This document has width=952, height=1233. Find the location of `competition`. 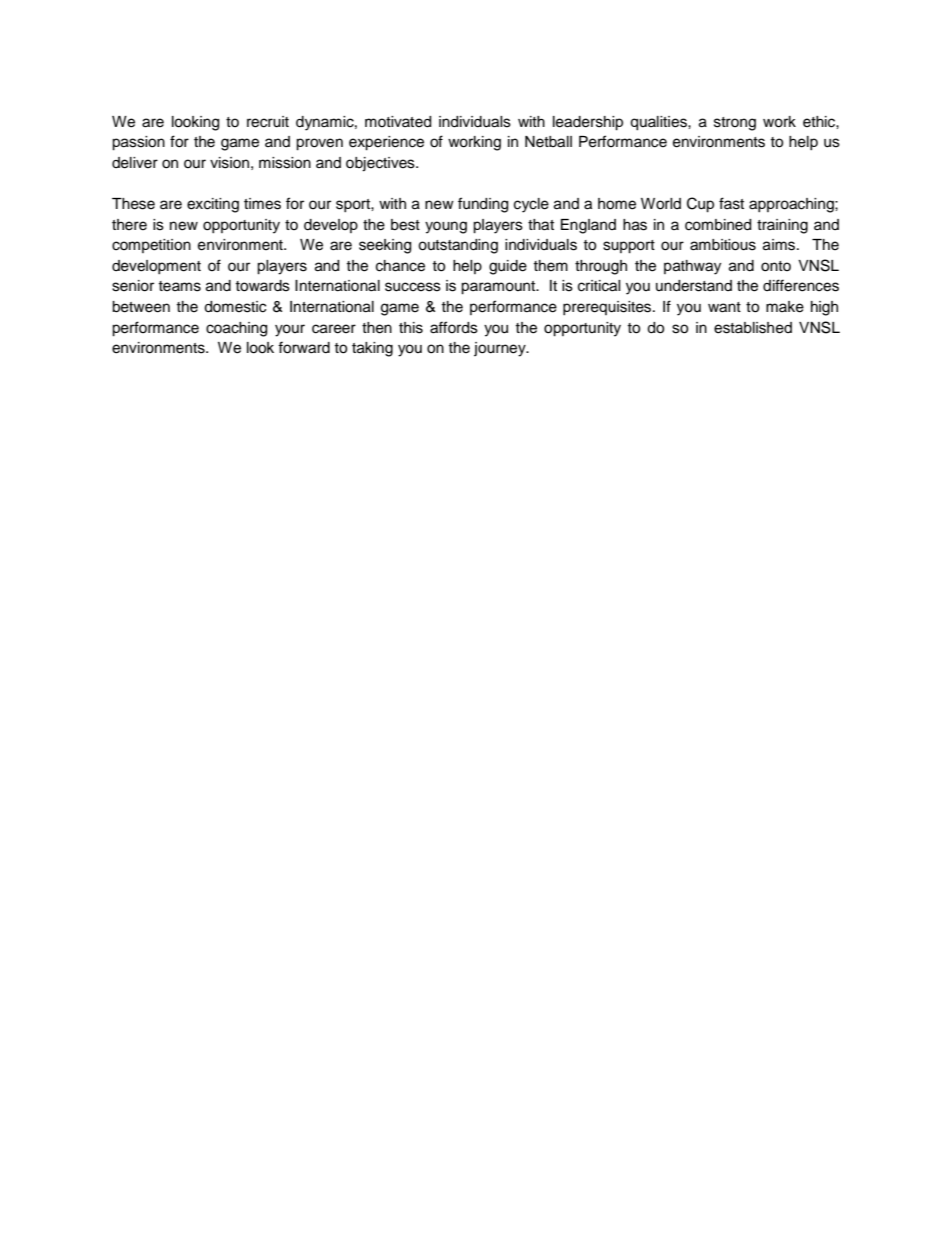

competition is located at coordinates (151, 246).
